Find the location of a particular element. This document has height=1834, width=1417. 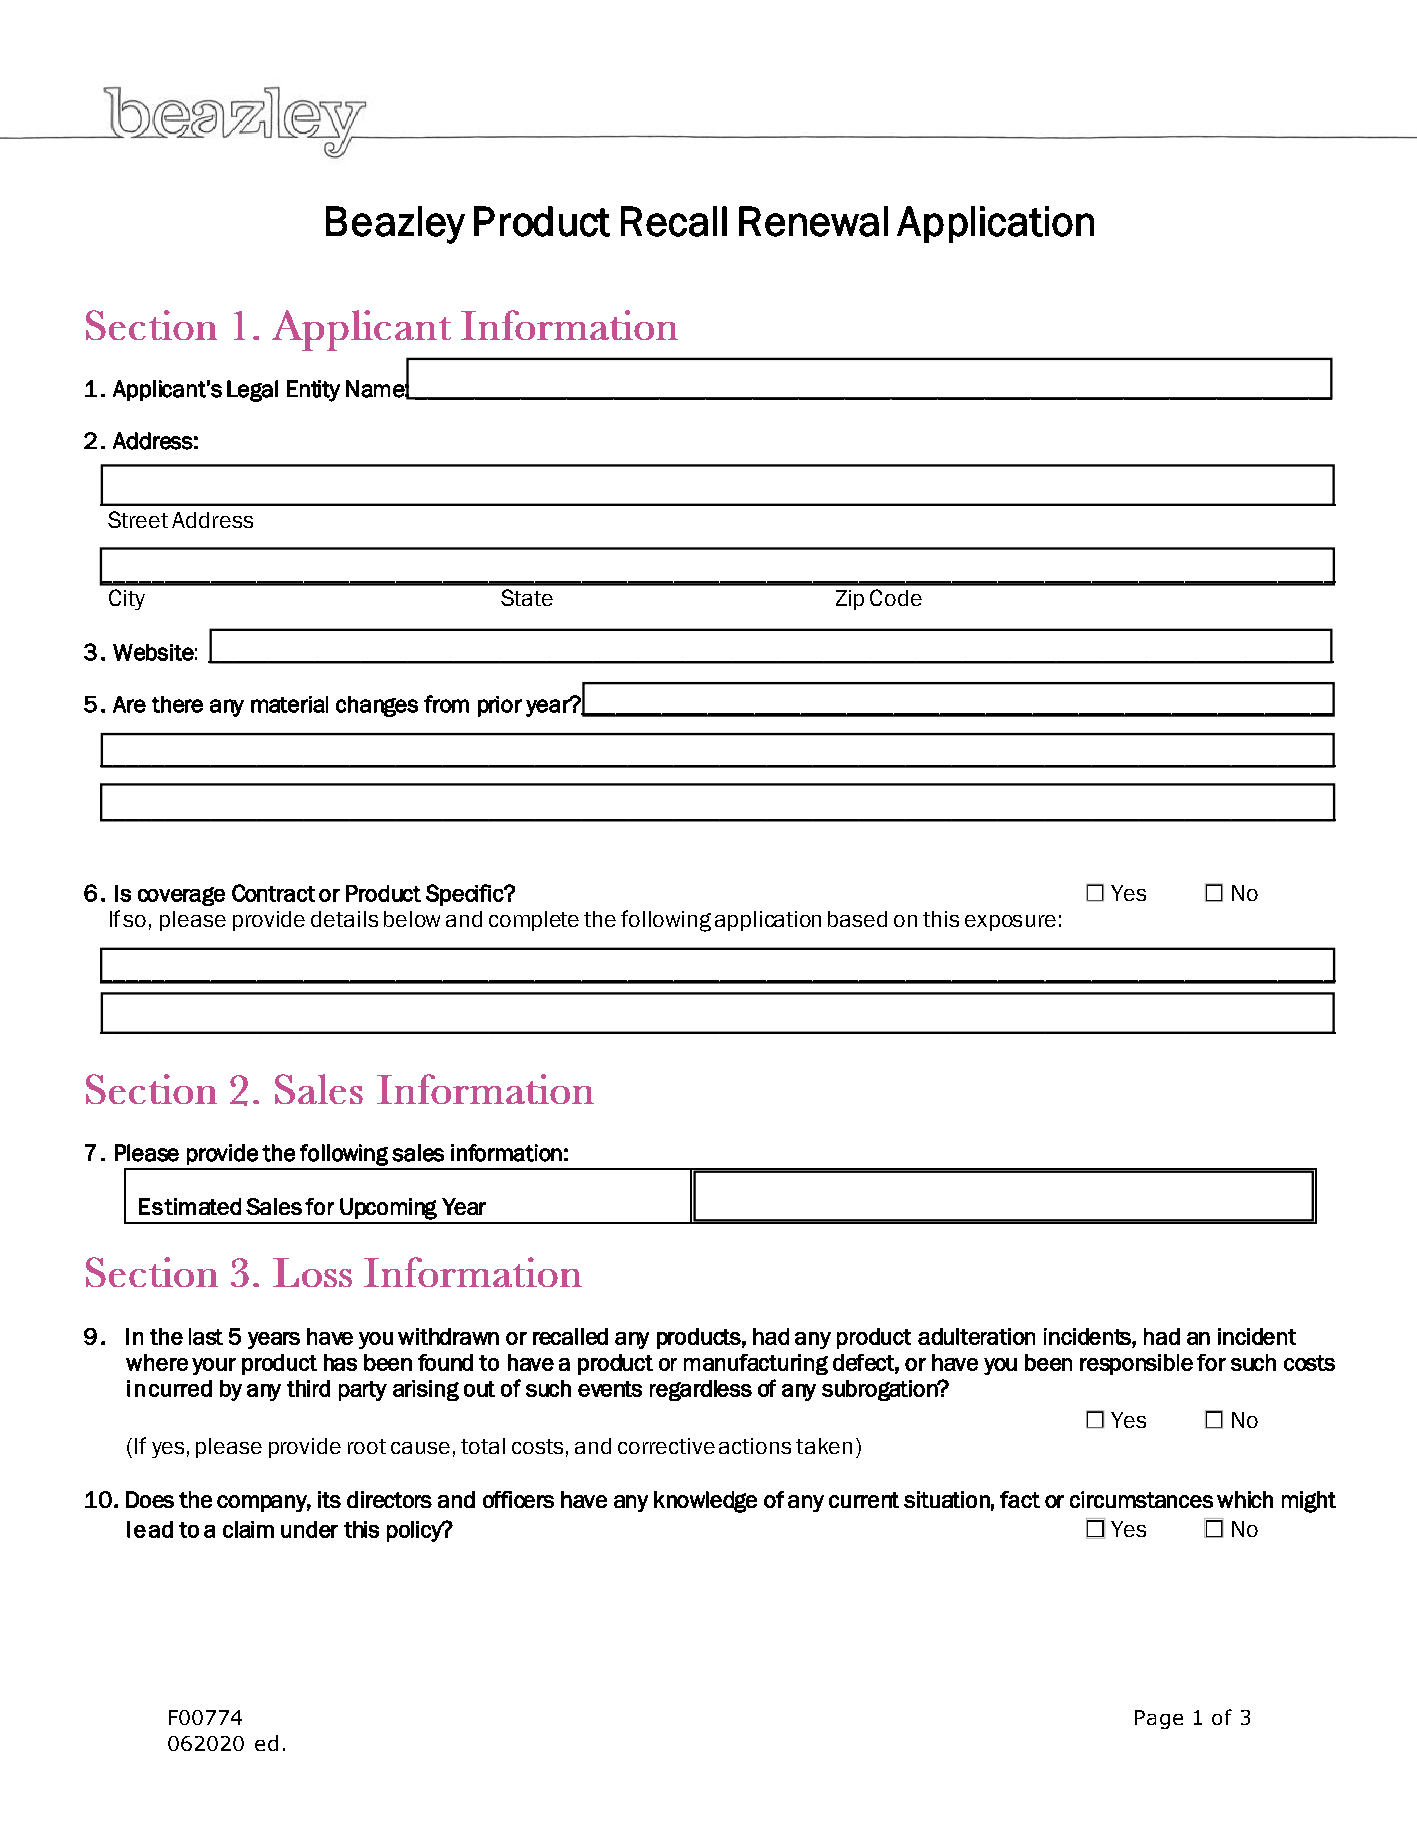

details is located at coordinates (344, 919).
